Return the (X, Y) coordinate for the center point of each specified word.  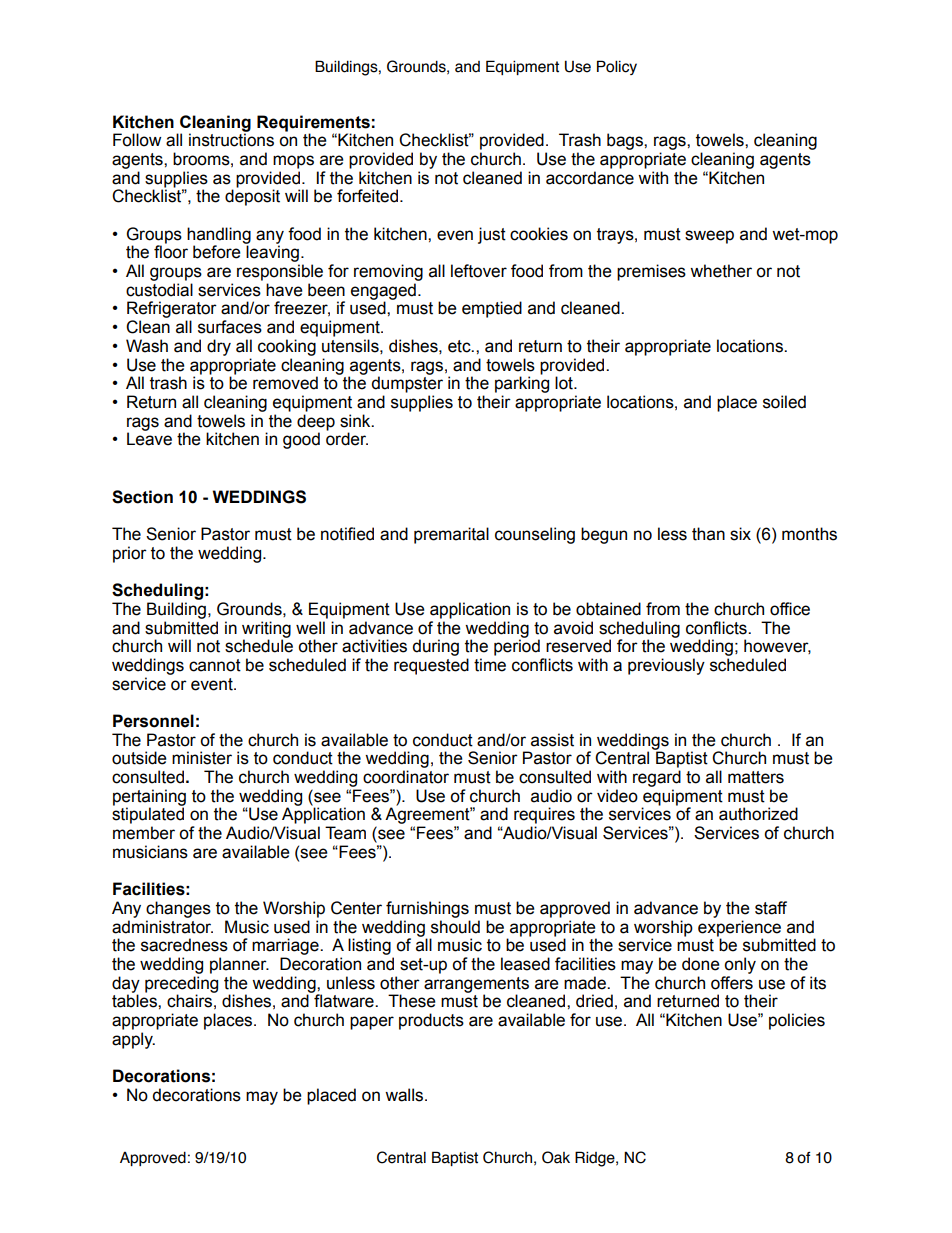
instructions (231, 140)
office (790, 609)
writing (266, 630)
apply (133, 1040)
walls (405, 1095)
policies (797, 1021)
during (435, 647)
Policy (617, 67)
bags (626, 141)
